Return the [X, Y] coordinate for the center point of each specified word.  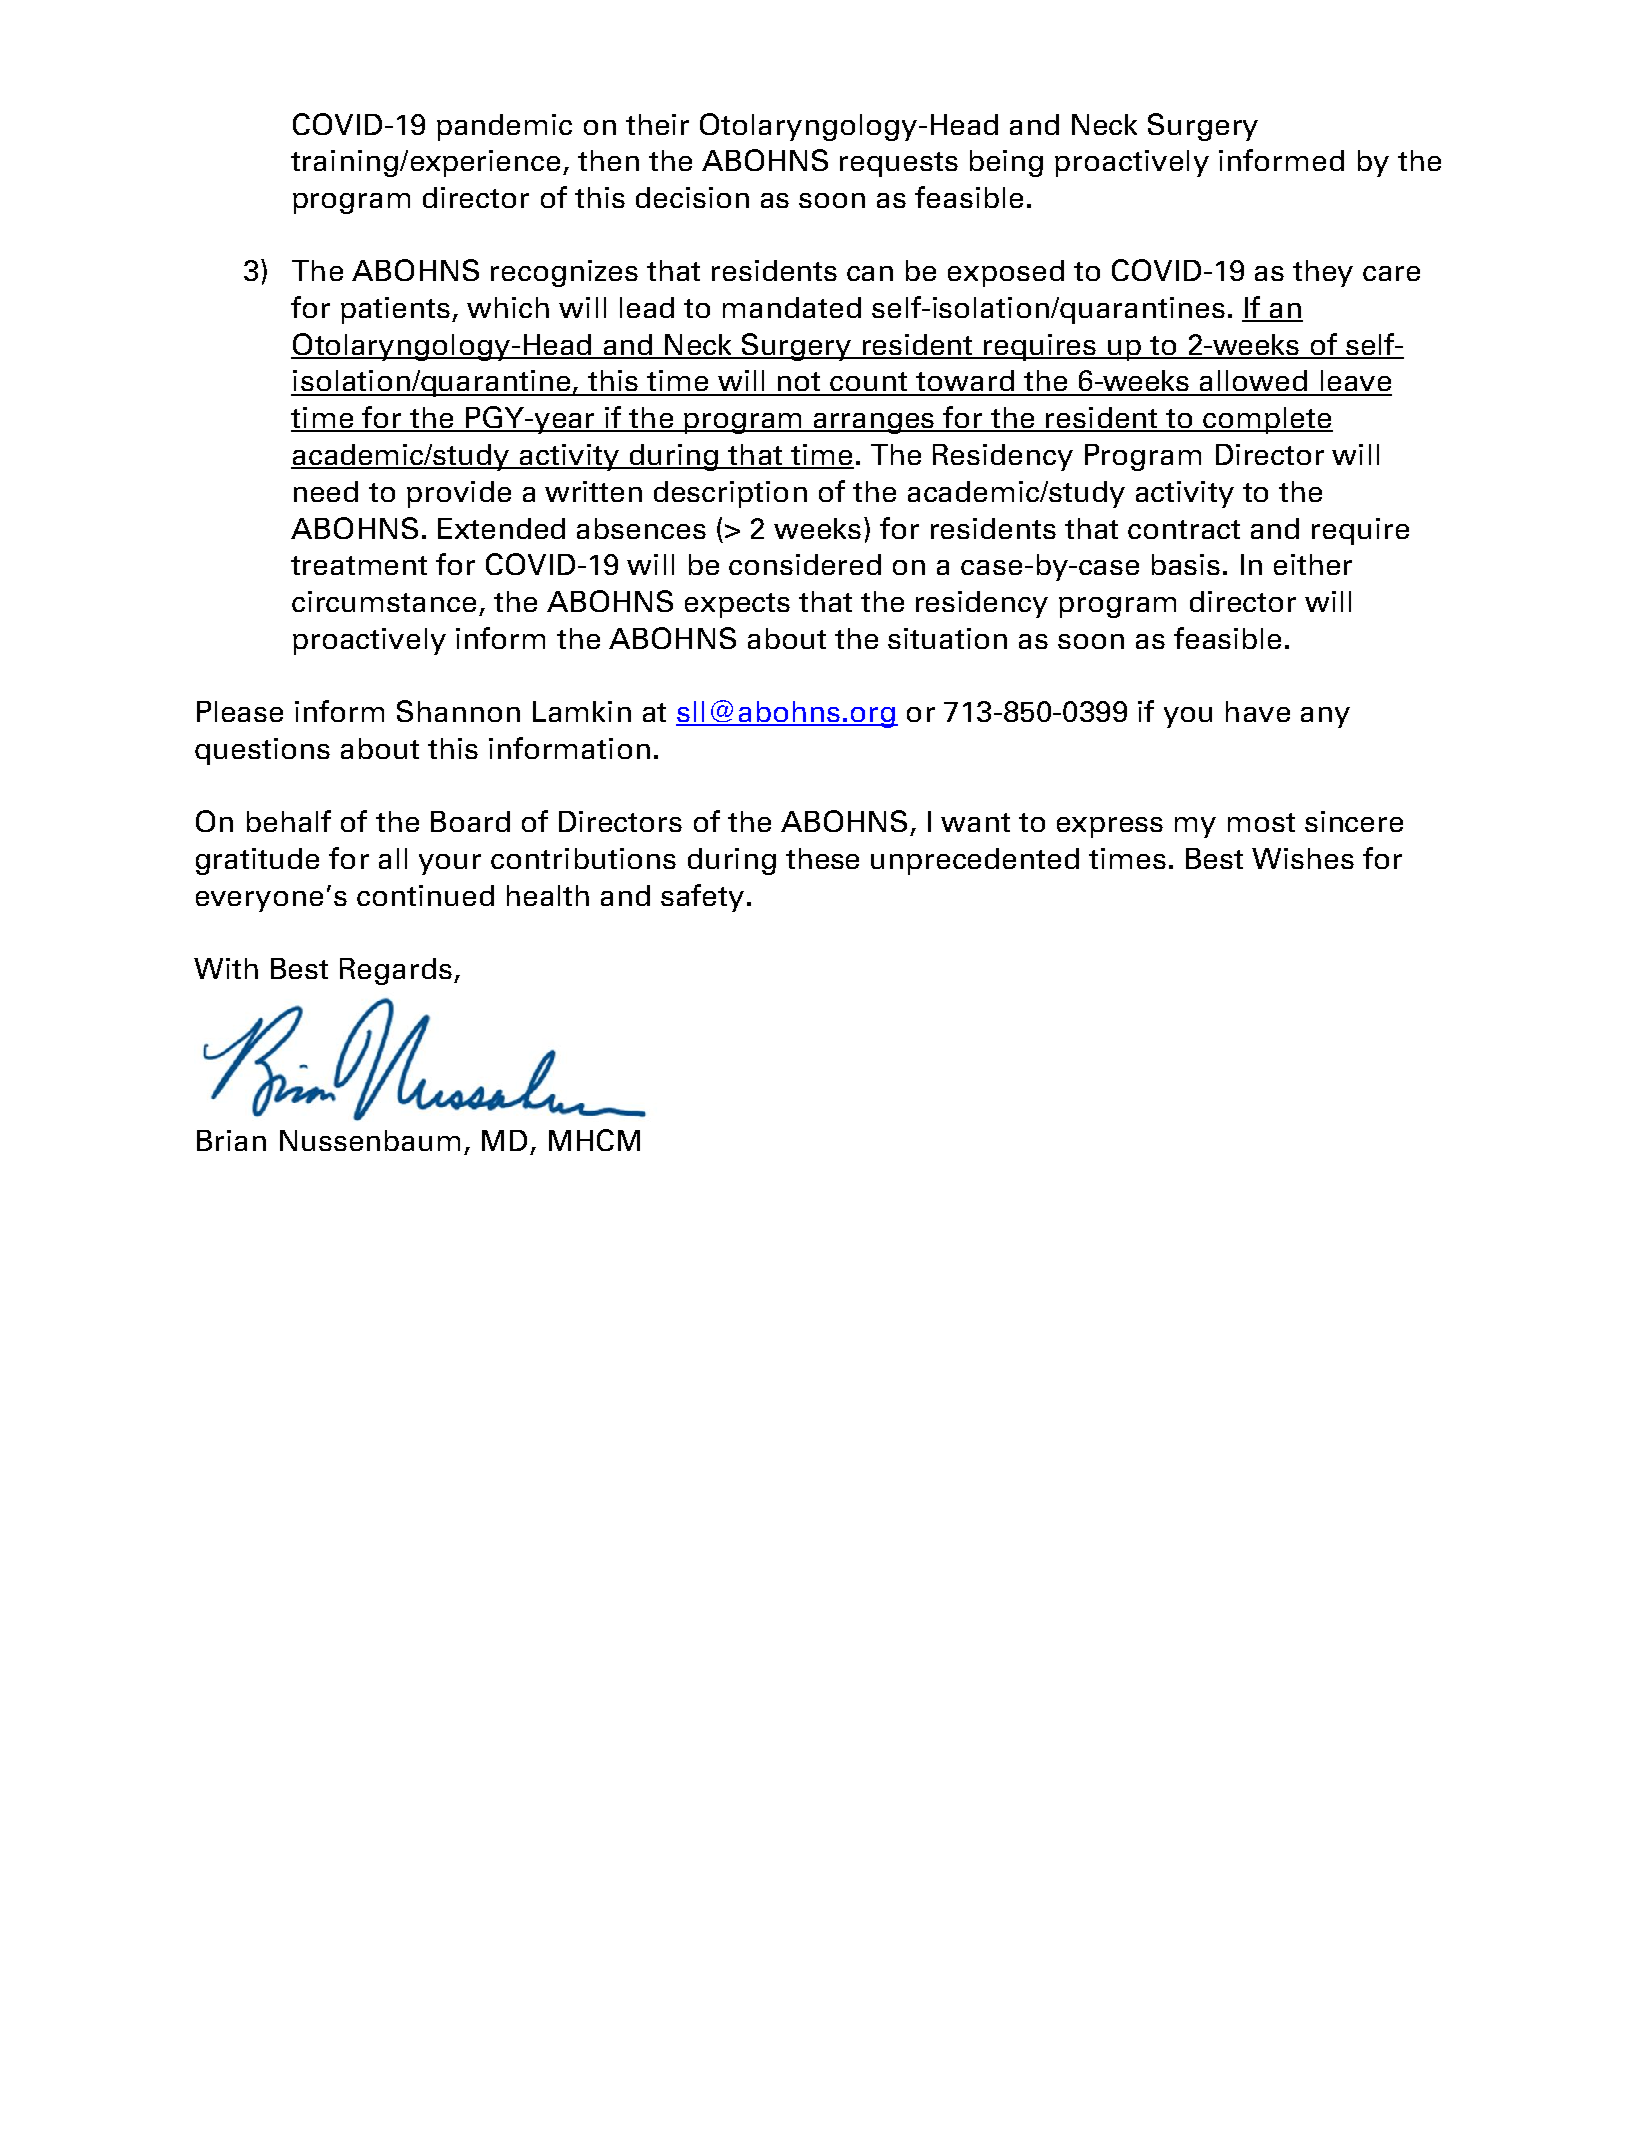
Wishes [1303, 858]
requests [899, 164]
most [1261, 822]
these [822, 858]
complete [1267, 420]
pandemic [504, 127]
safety [702, 898]
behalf [289, 821]
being [1006, 163]
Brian [231, 1140]
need [326, 491]
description [730, 494]
